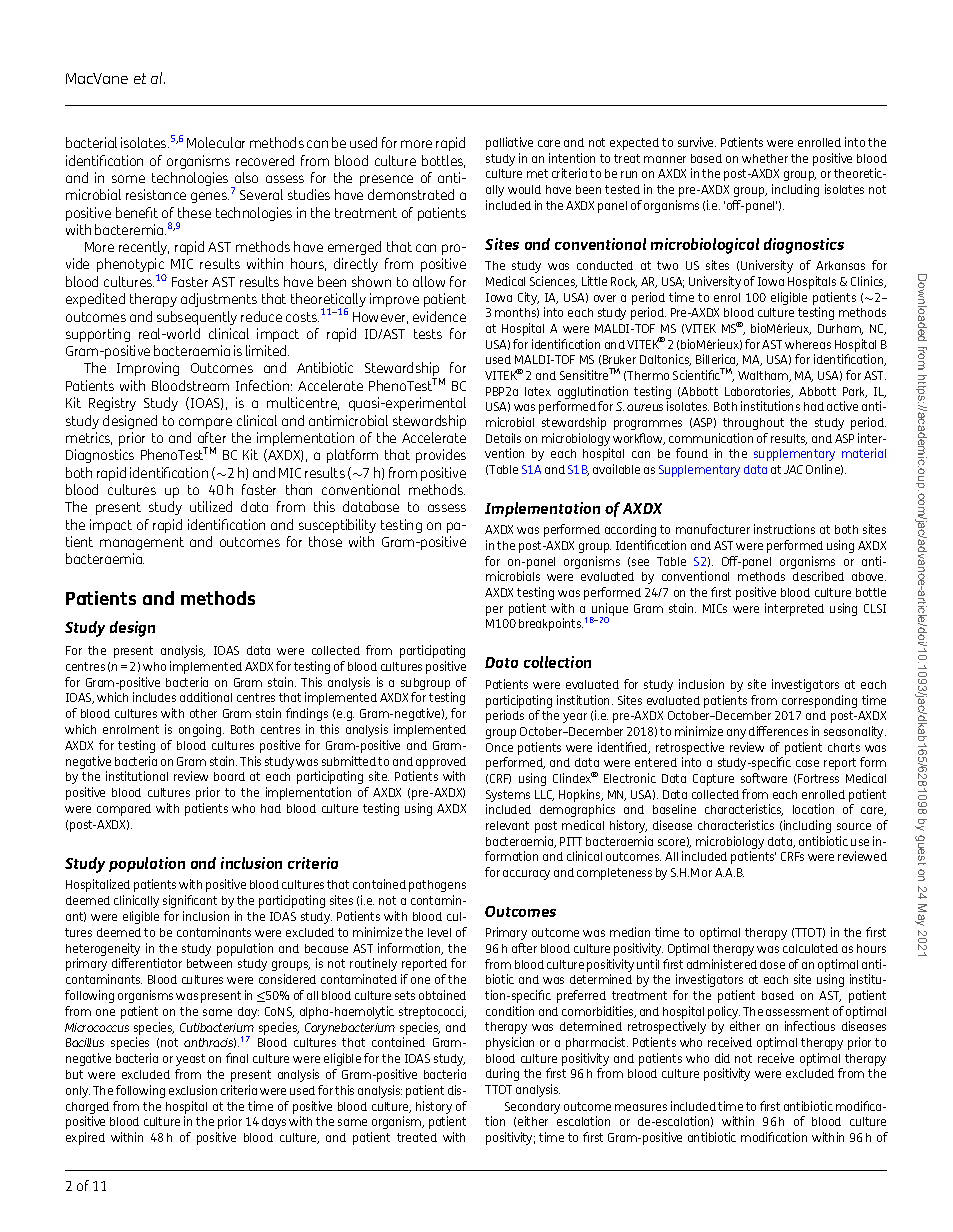  Describe the element at coordinates (765, 158) in the screenshot. I see `whether` at that location.
